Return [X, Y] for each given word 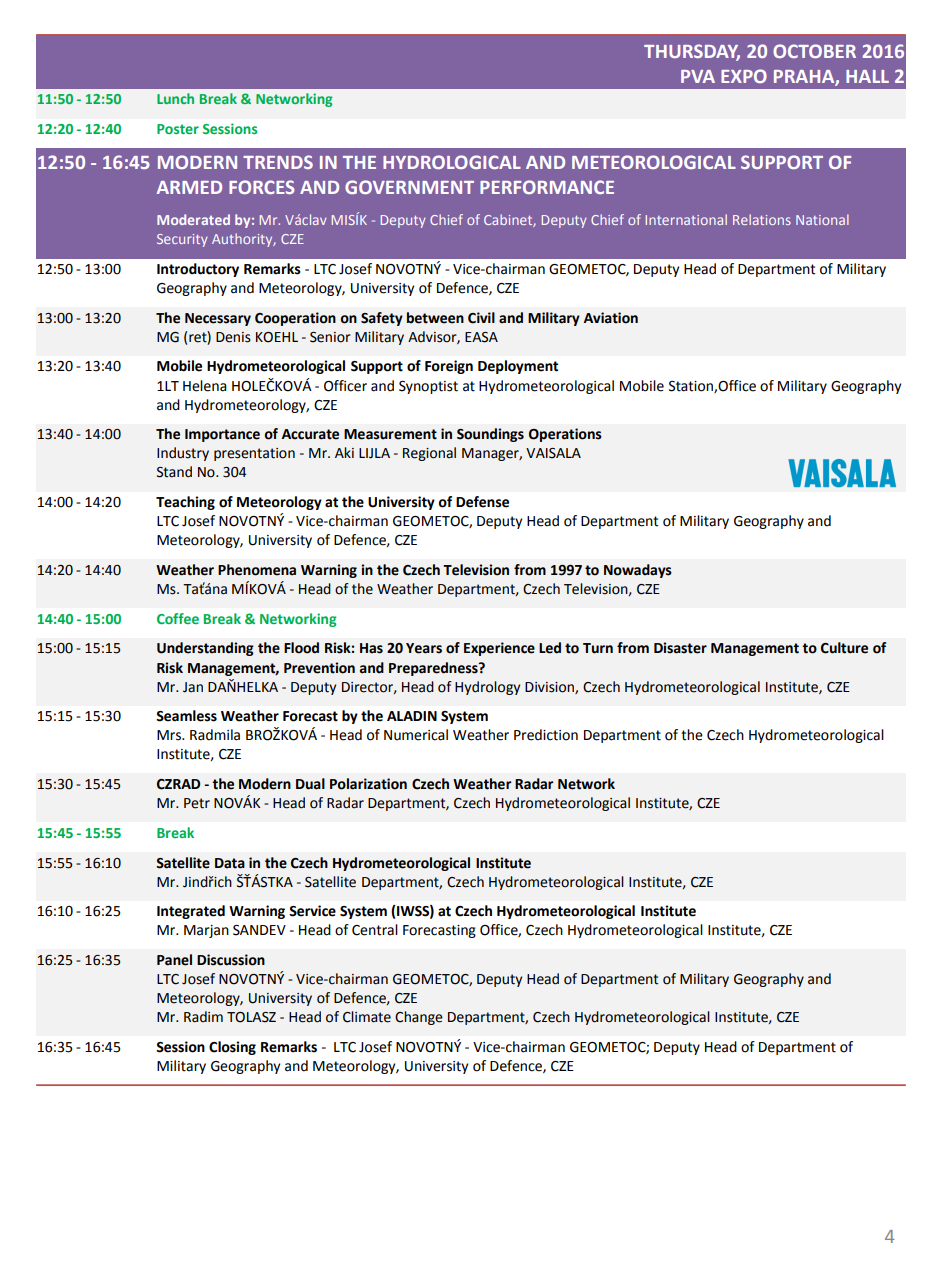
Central [375, 930]
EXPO [744, 76]
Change [419, 1018]
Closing [232, 1048]
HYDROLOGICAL [452, 162]
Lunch [175, 98]
